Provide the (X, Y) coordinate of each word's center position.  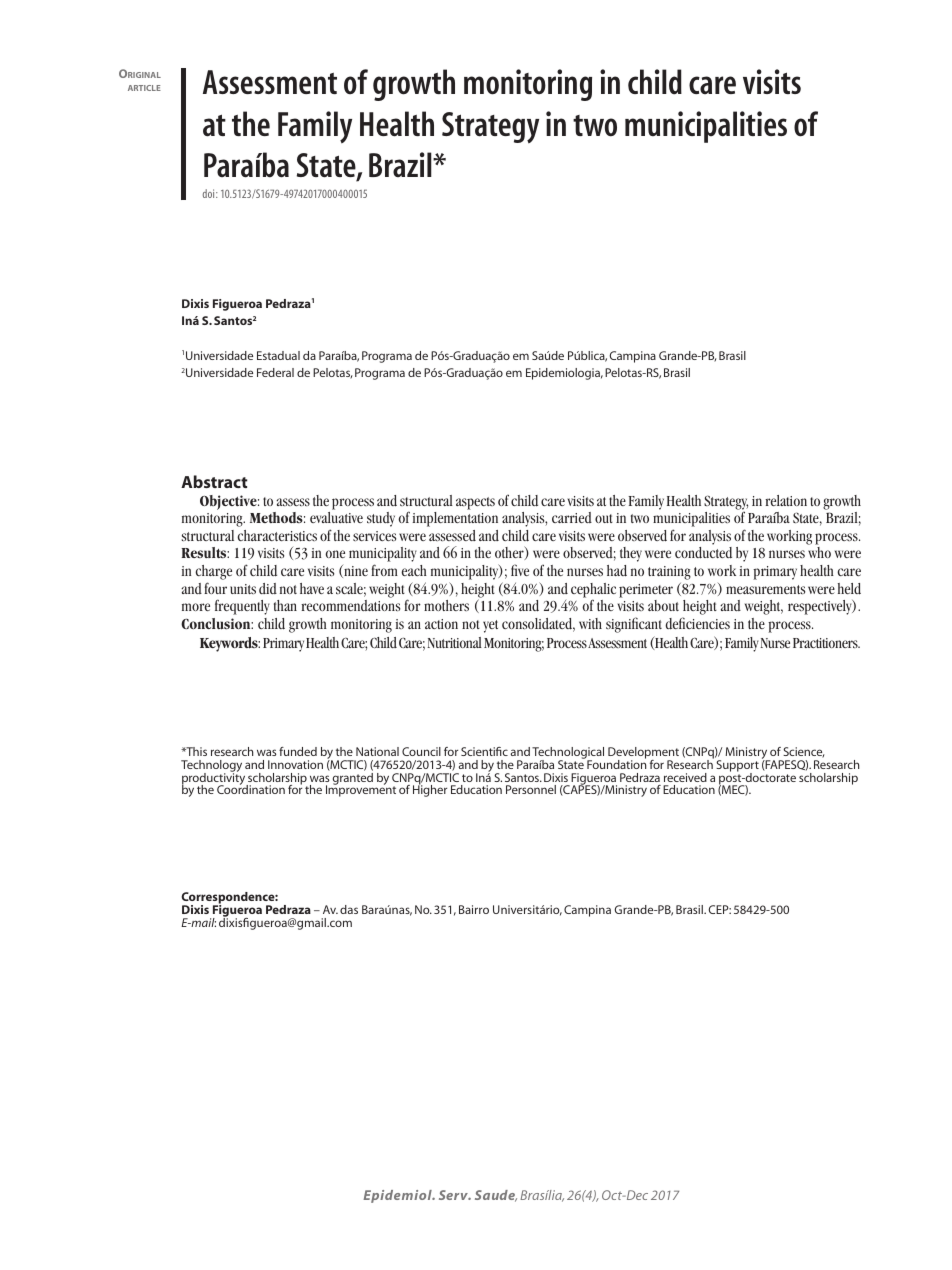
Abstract (214, 481)
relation (786, 500)
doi (210, 193)
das (349, 909)
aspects (475, 503)
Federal (275, 372)
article (144, 88)
